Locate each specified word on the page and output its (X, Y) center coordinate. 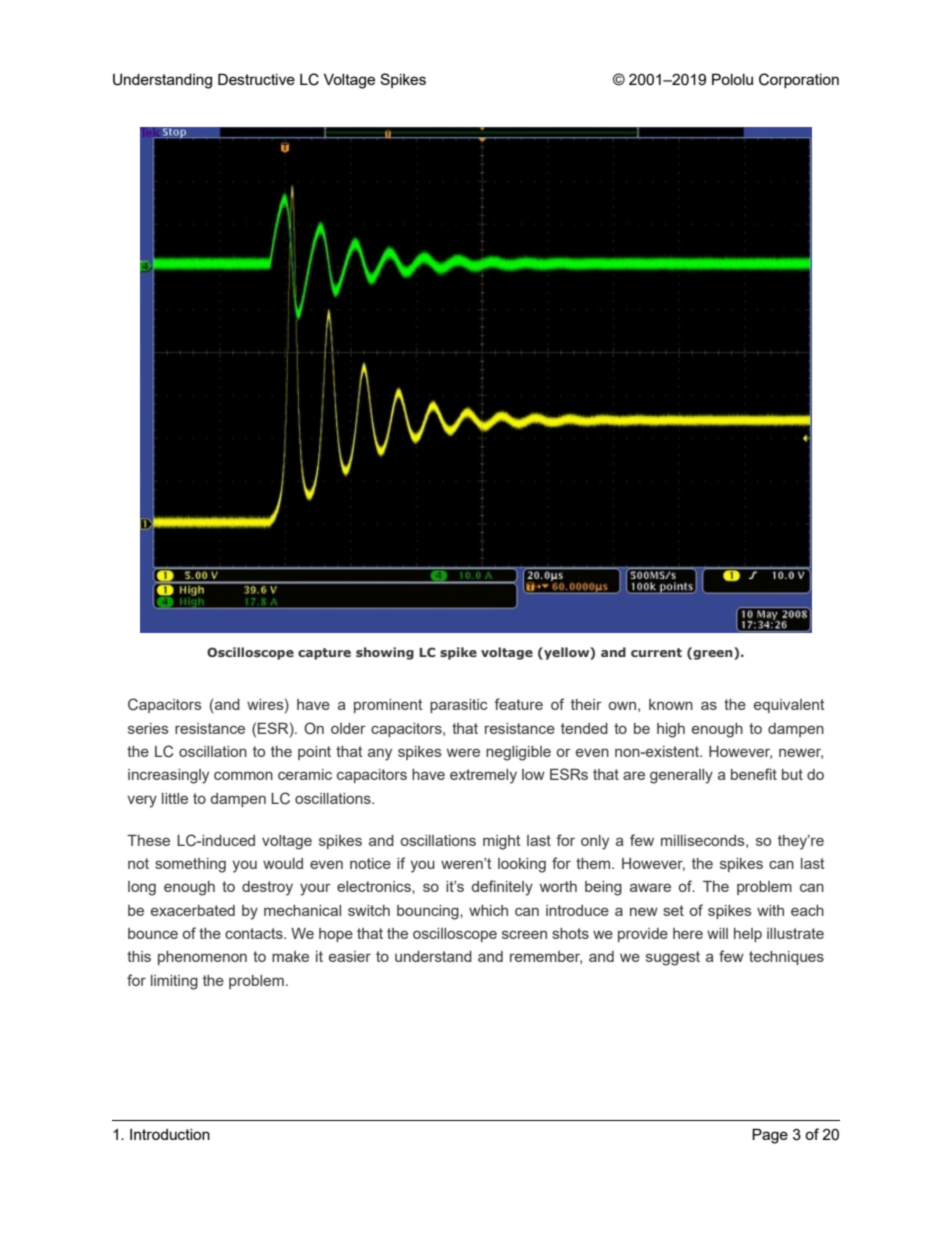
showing (385, 653)
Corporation (799, 80)
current (656, 652)
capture (324, 654)
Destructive (256, 79)
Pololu (732, 79)
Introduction (170, 1134)
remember (546, 957)
